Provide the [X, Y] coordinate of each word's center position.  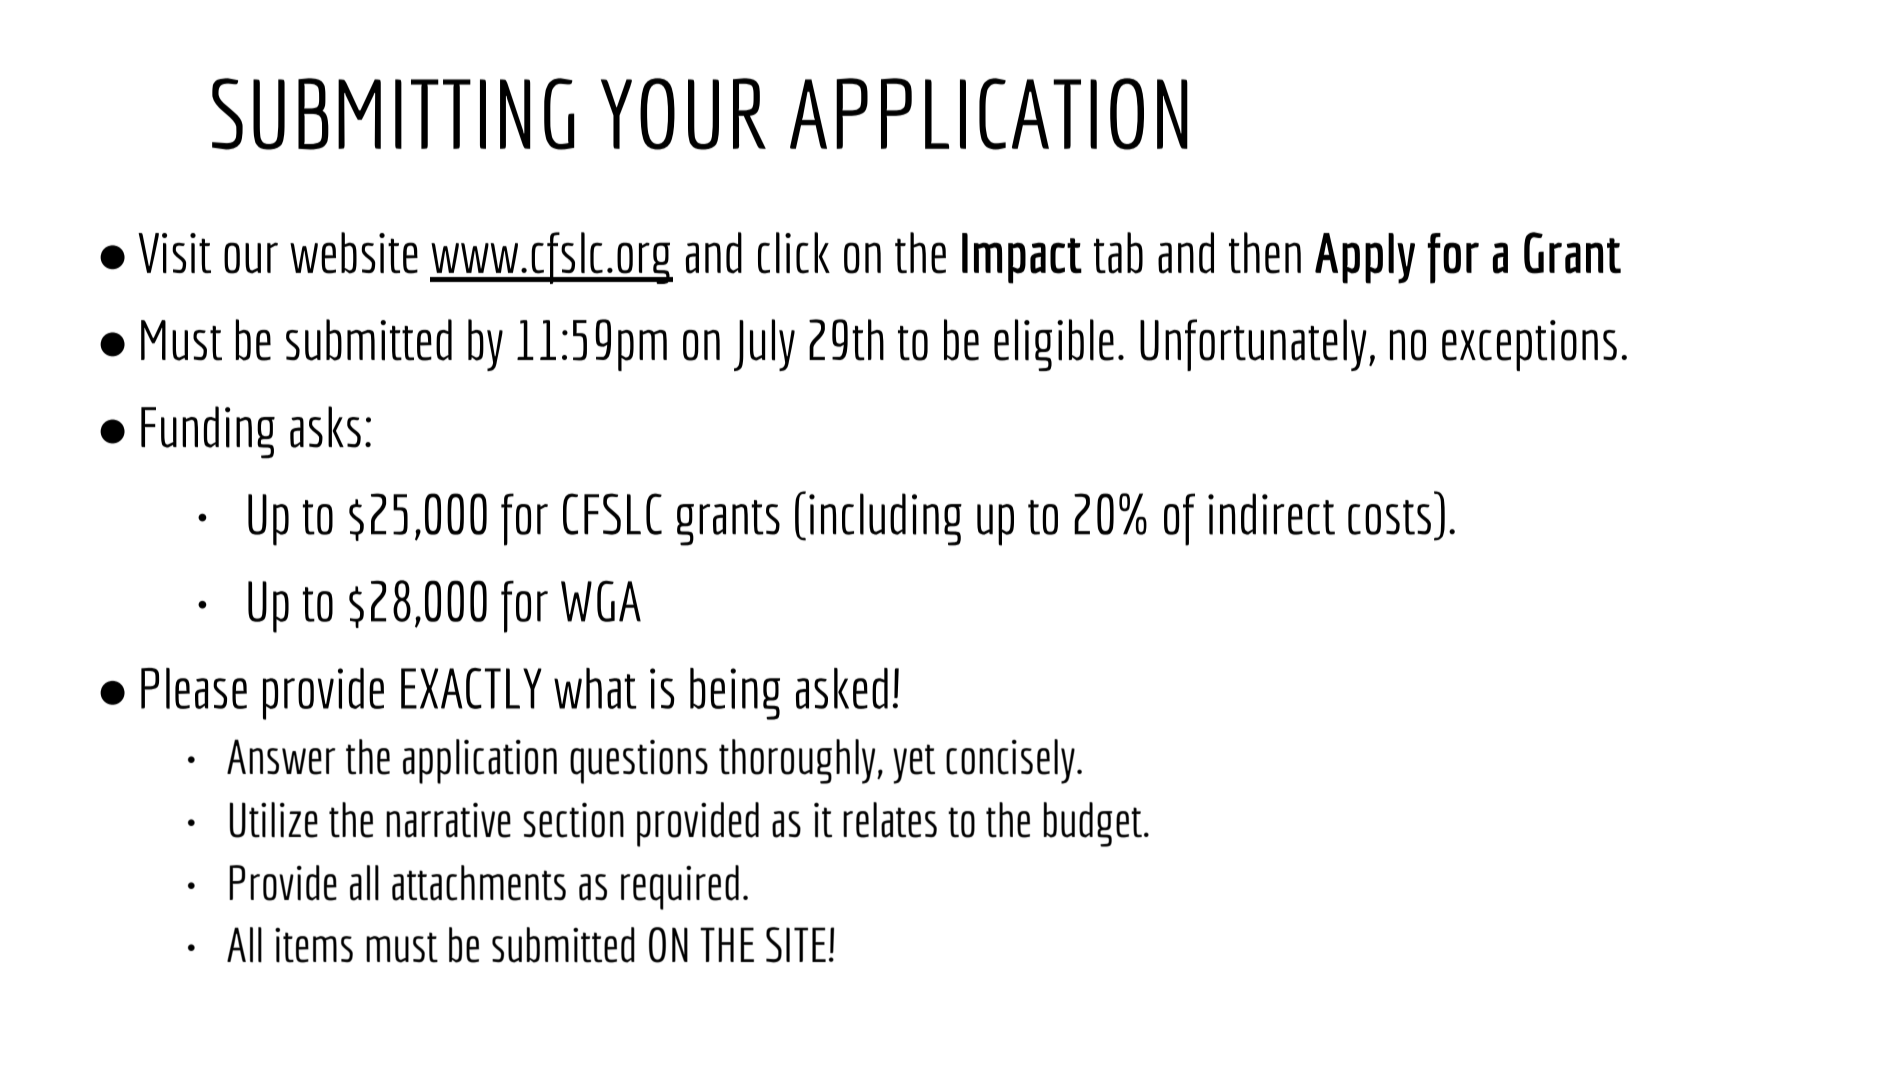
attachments [479, 883]
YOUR [683, 114]
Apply [1365, 258]
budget [1093, 824]
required [680, 887]
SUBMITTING [393, 114]
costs [1389, 517]
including [885, 519]
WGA [601, 601]
